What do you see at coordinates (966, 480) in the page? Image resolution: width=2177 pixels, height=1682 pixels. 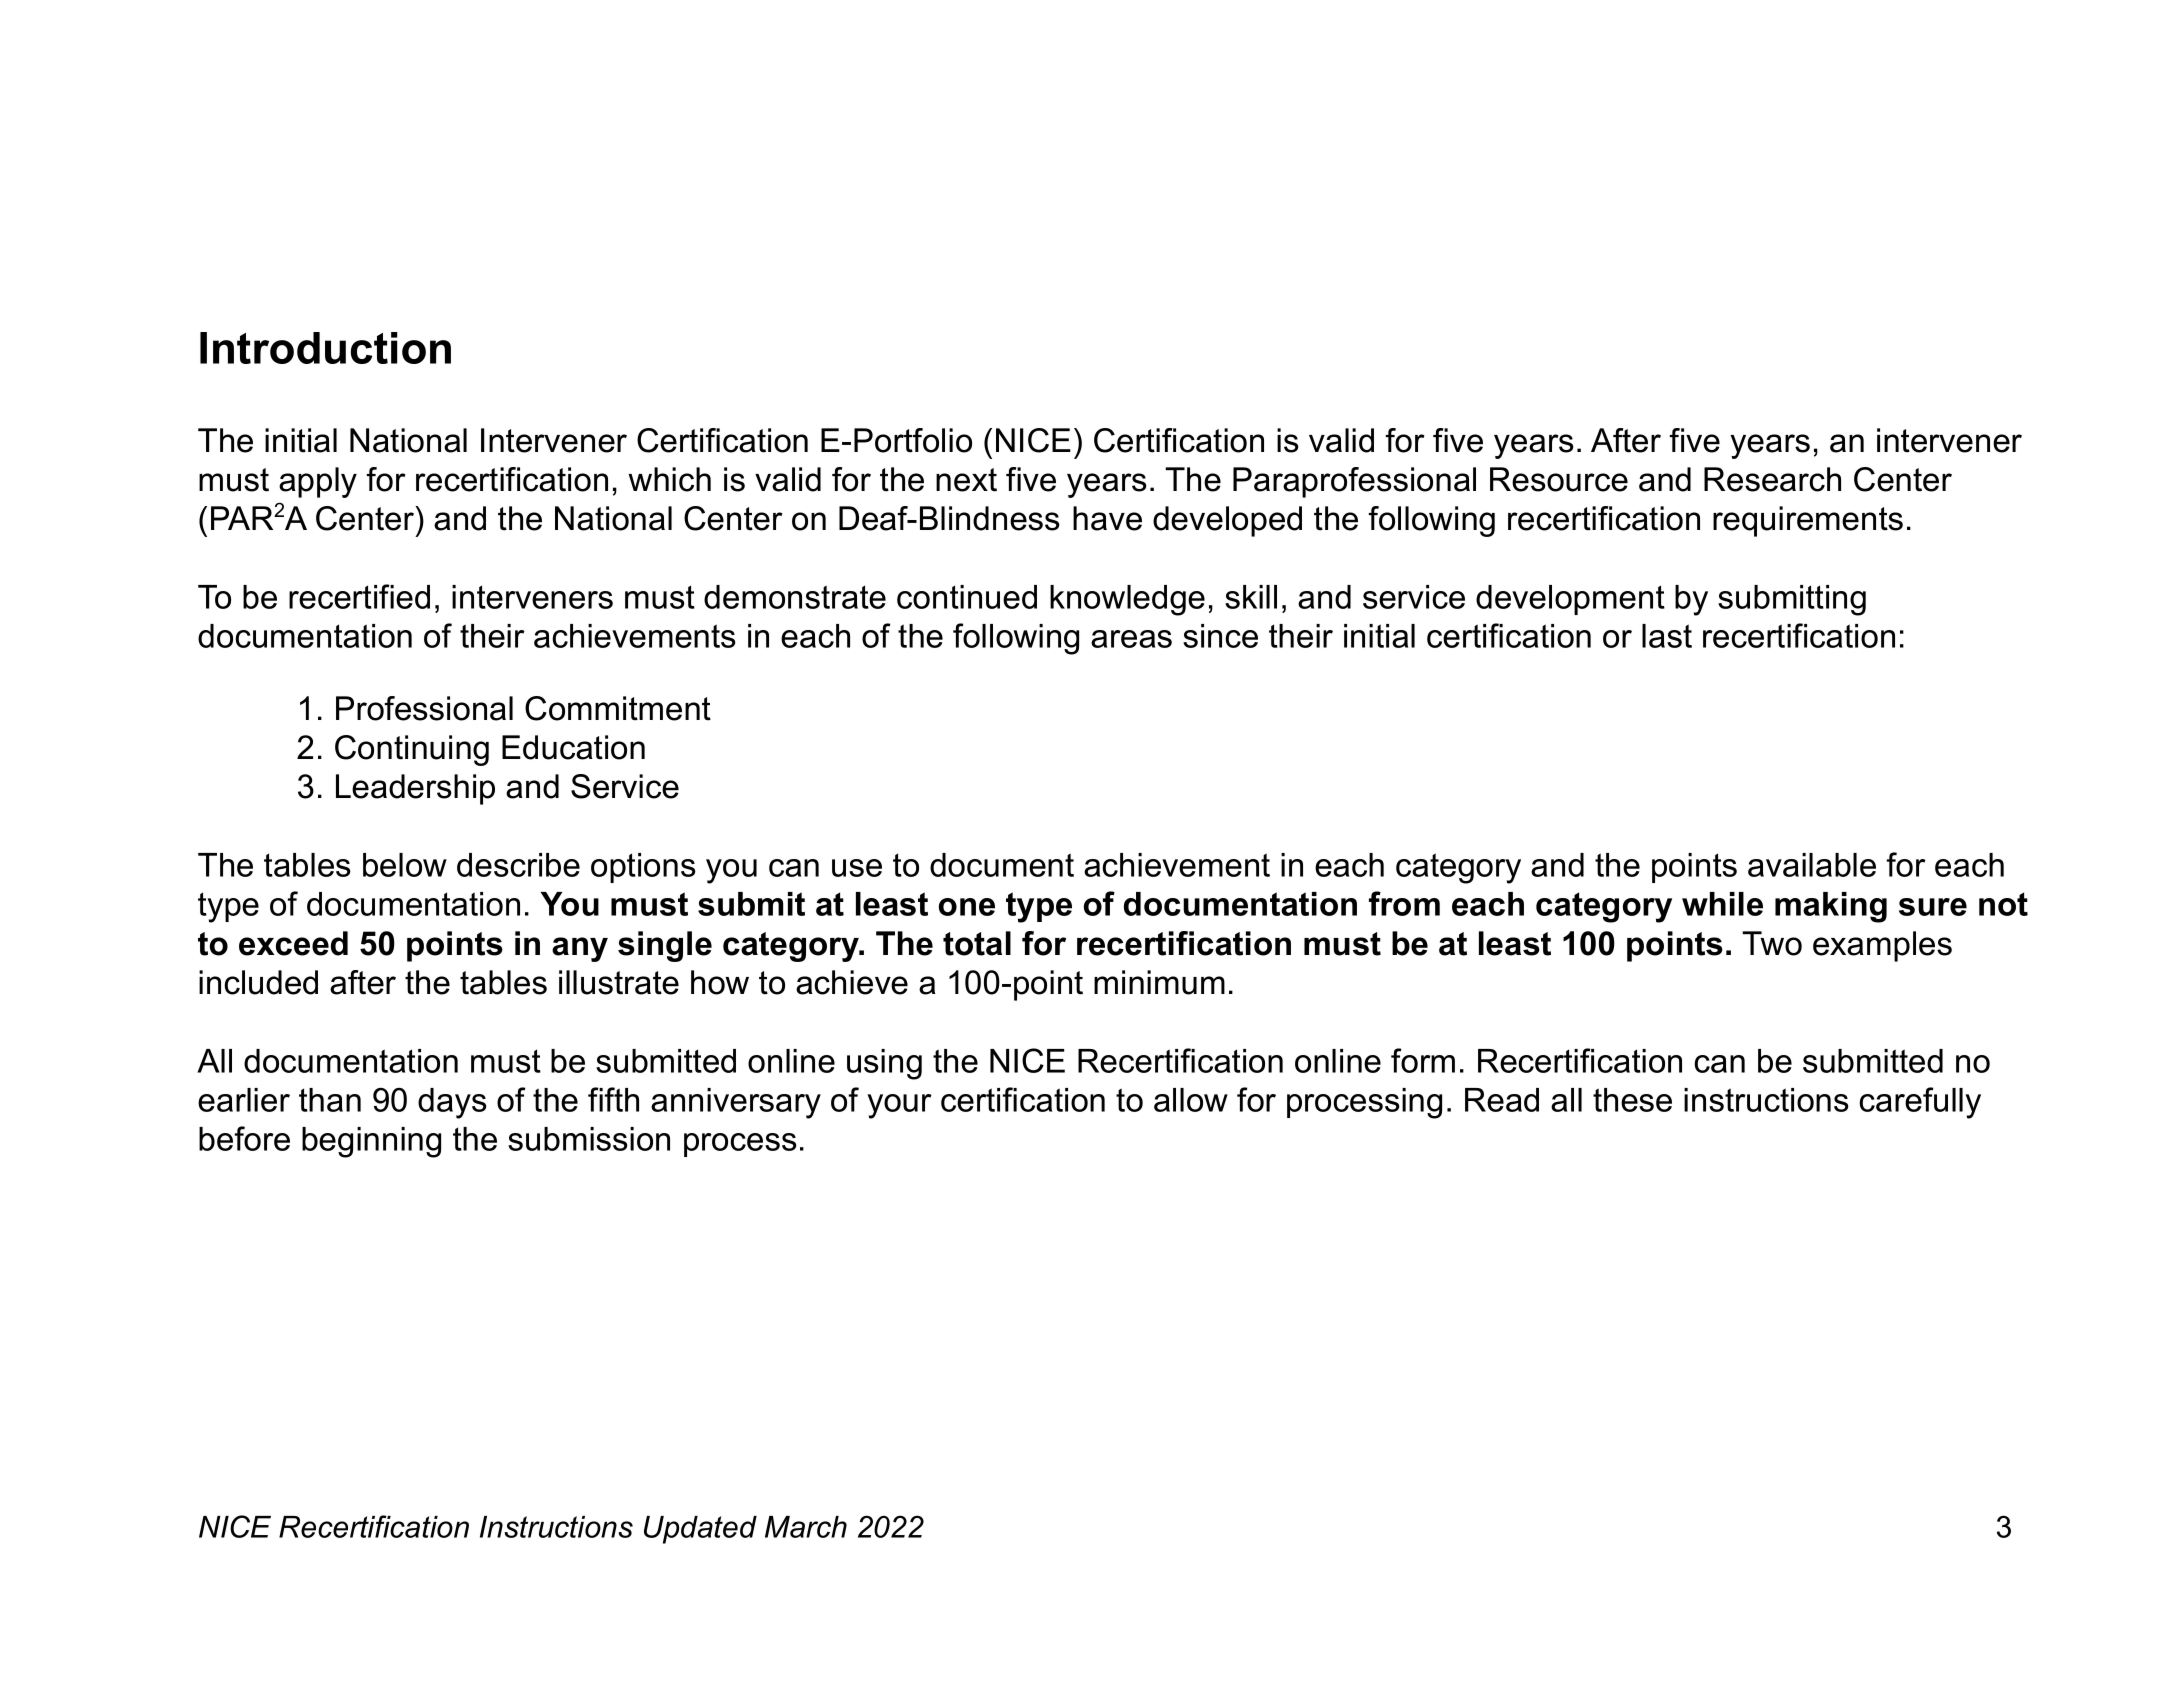 I see `next` at bounding box center [966, 480].
